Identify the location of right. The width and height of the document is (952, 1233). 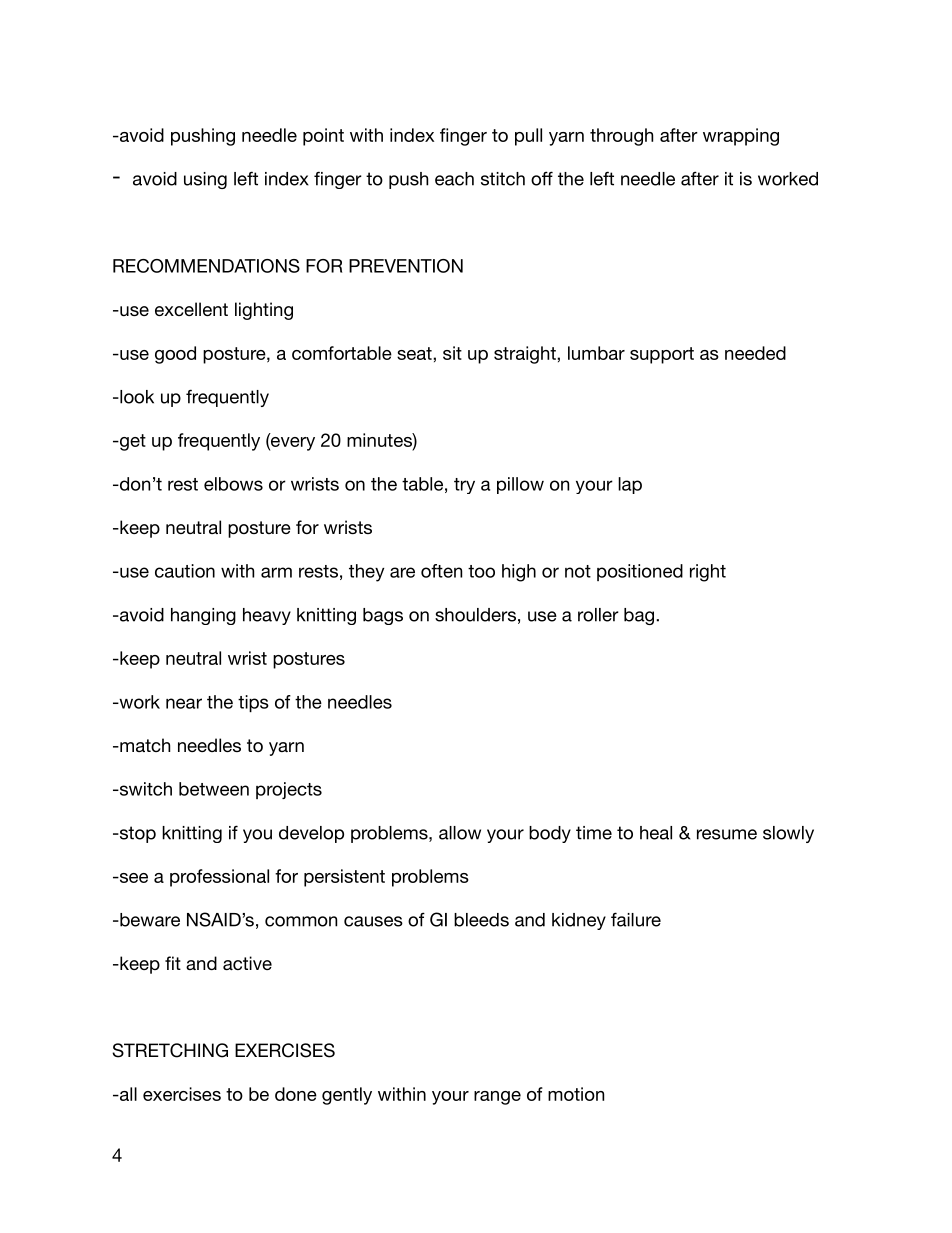
(708, 573).
